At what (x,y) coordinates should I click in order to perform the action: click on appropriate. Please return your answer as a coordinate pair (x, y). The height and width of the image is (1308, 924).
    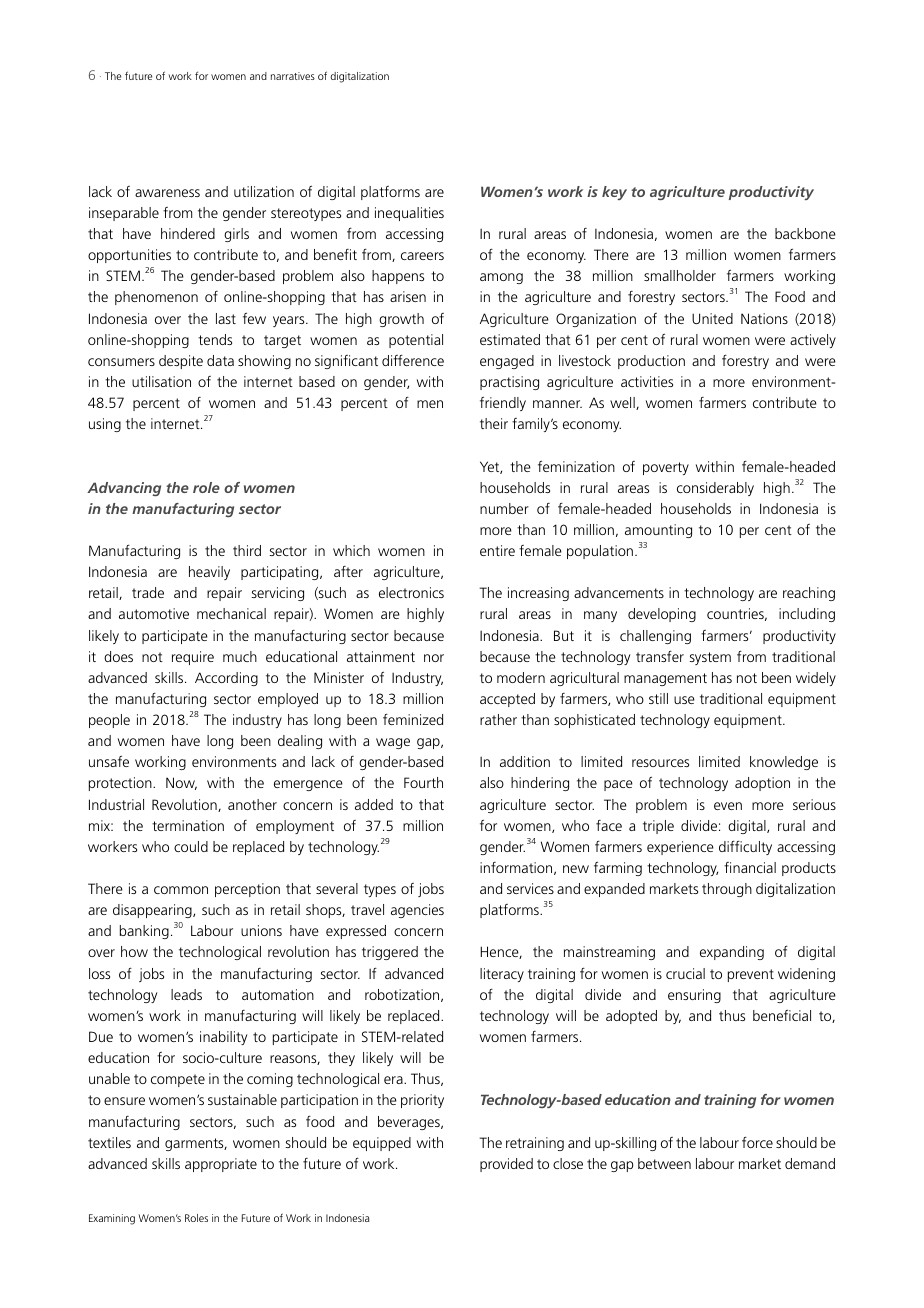
    Looking at the image, I should click on (221, 1165).
